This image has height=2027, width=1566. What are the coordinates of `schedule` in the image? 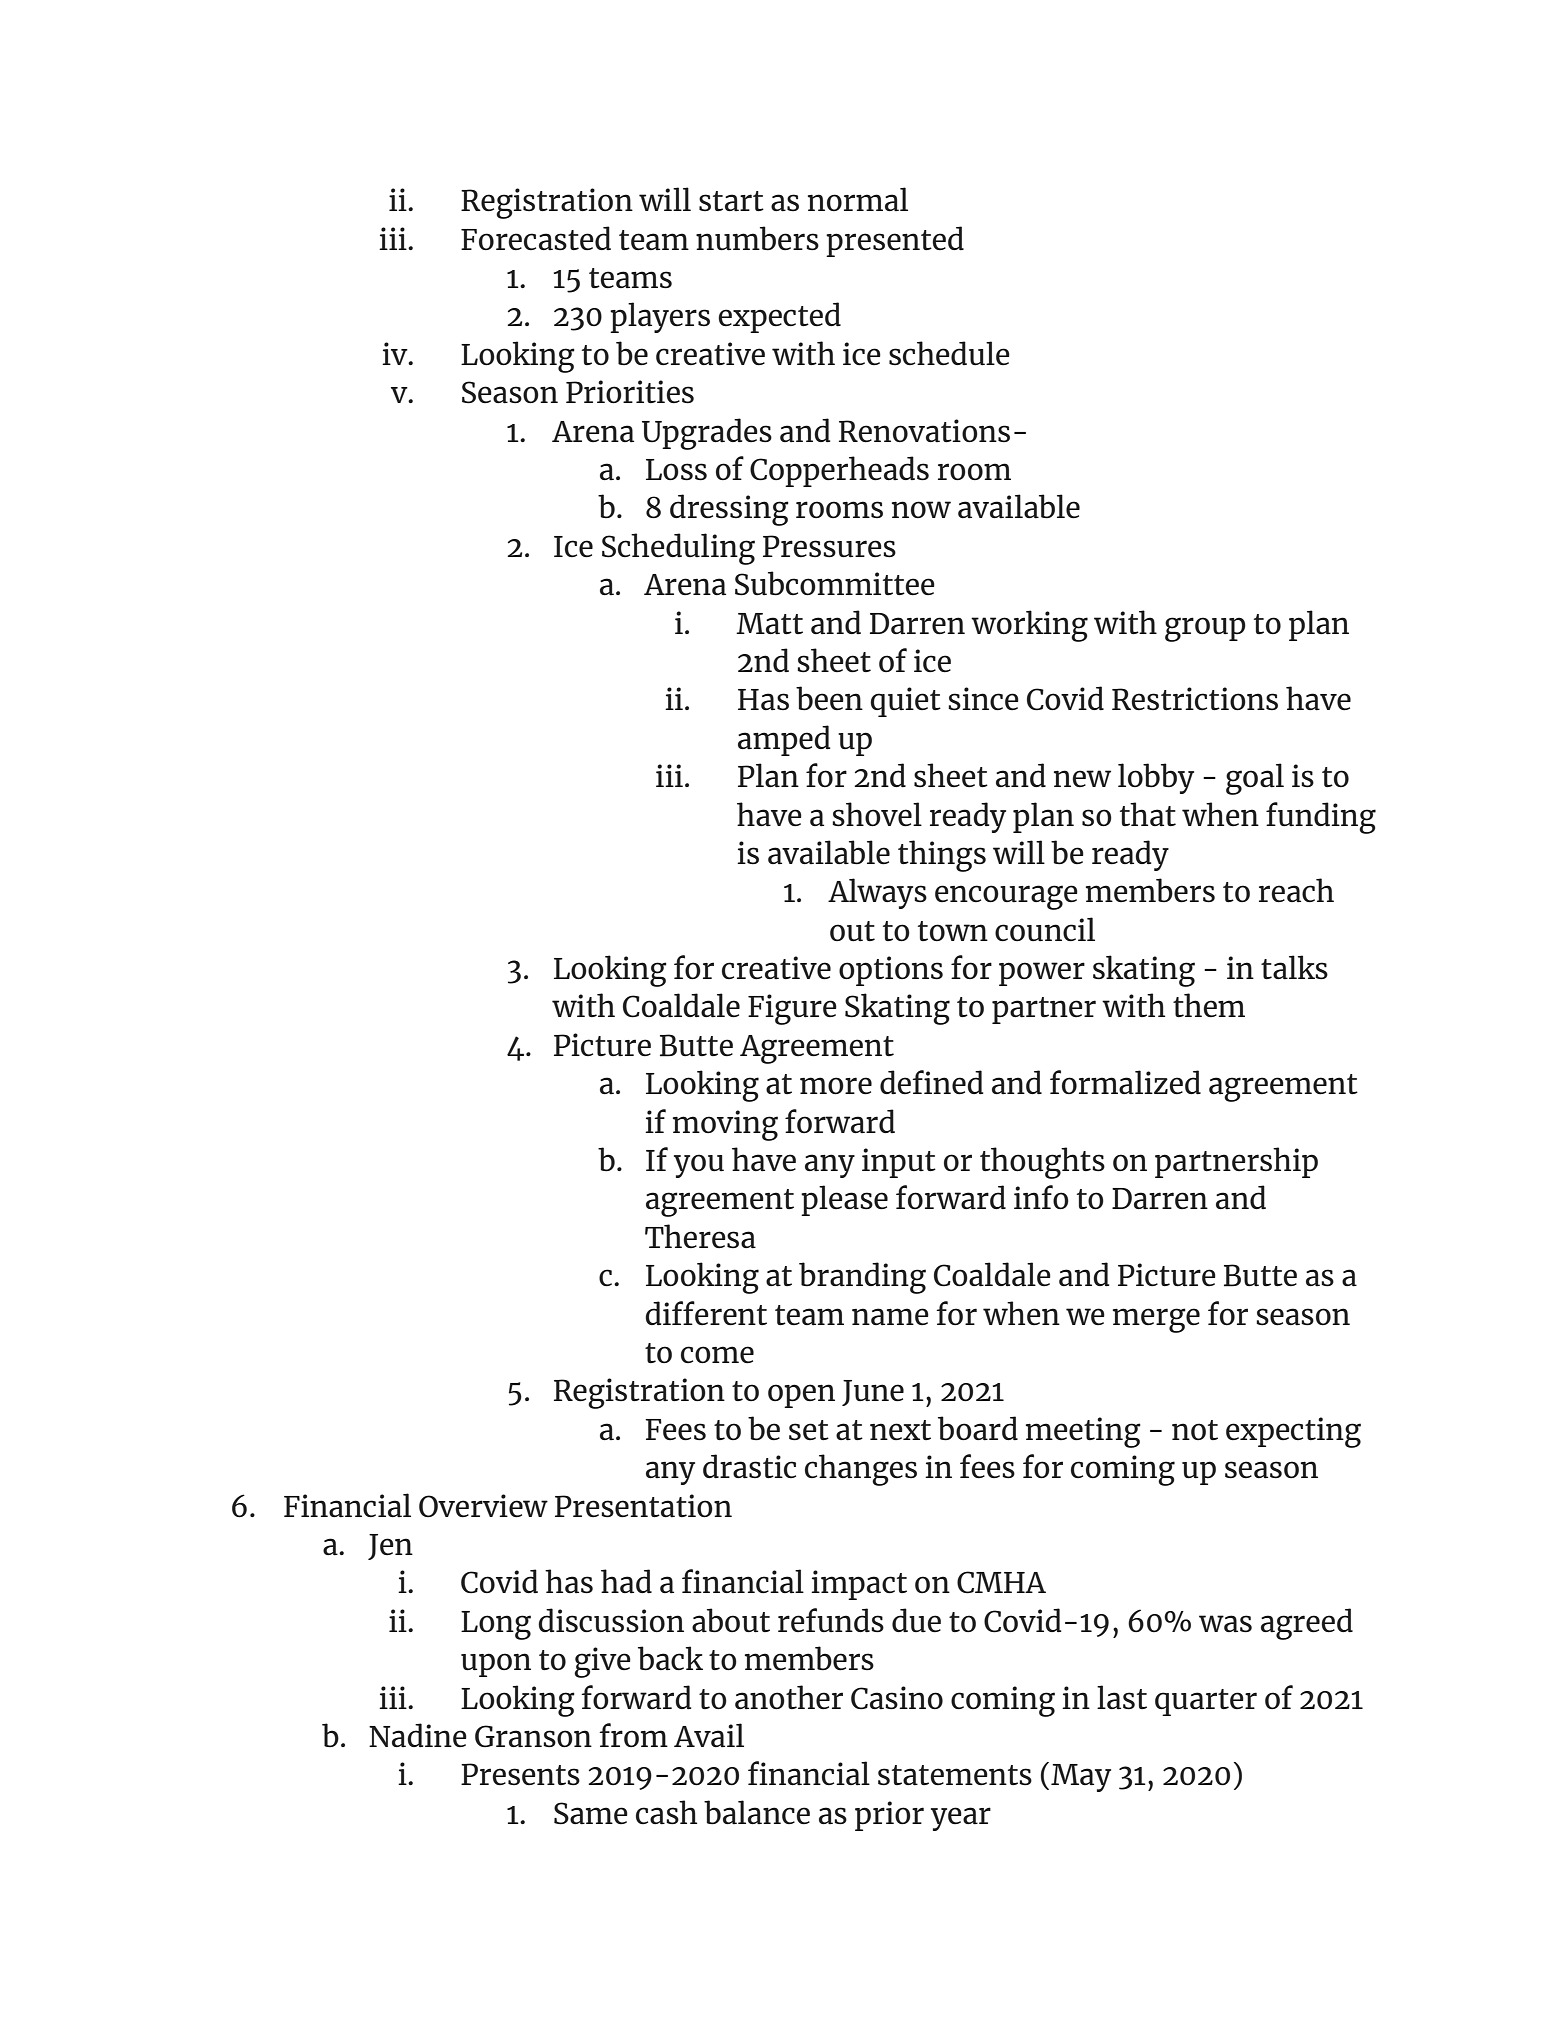 It's located at (949, 353).
